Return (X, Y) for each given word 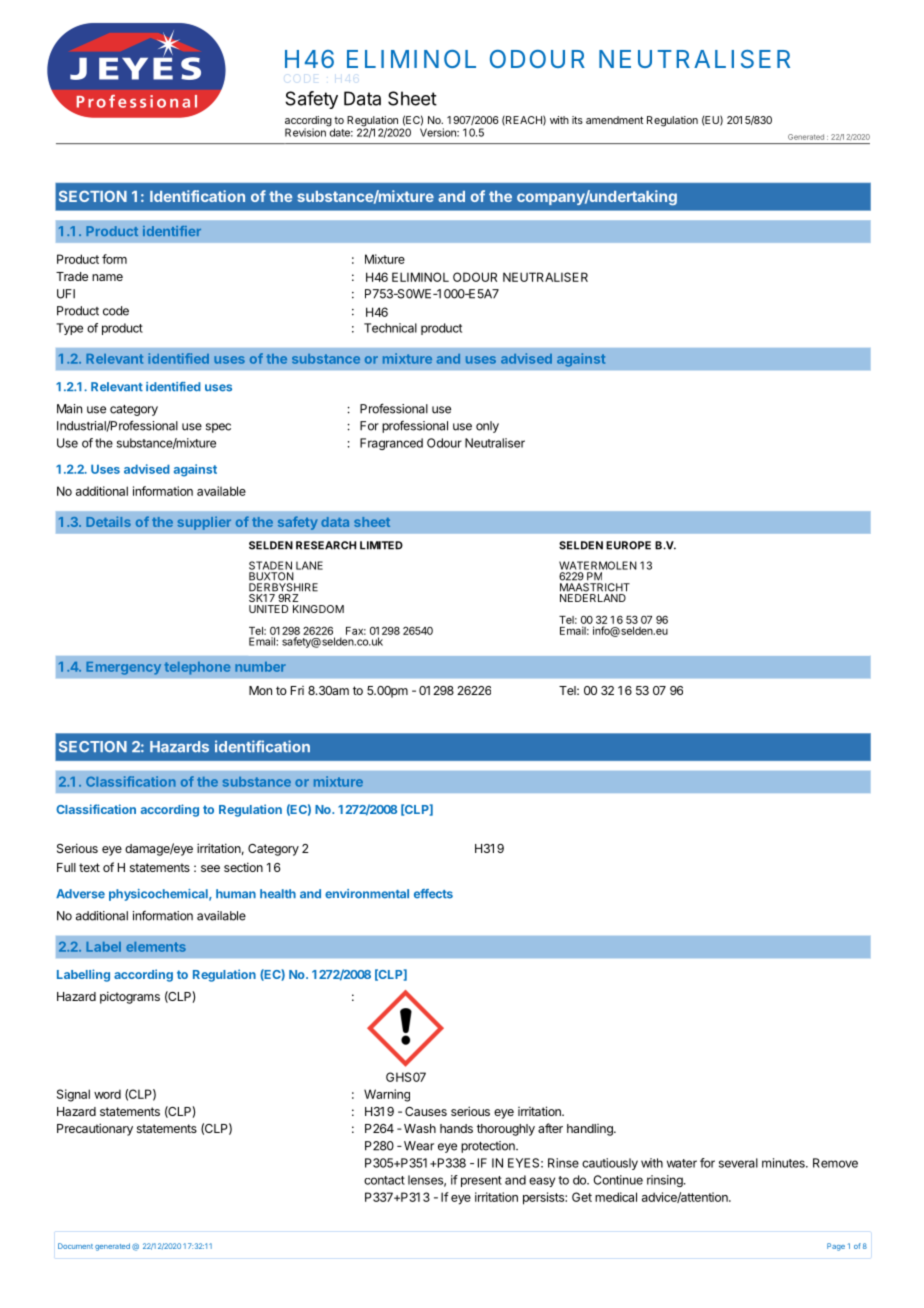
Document (75, 1246)
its (577, 120)
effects (433, 894)
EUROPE (628, 545)
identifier (172, 231)
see (210, 868)
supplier (204, 523)
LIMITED (381, 545)
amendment (614, 120)
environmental (367, 894)
